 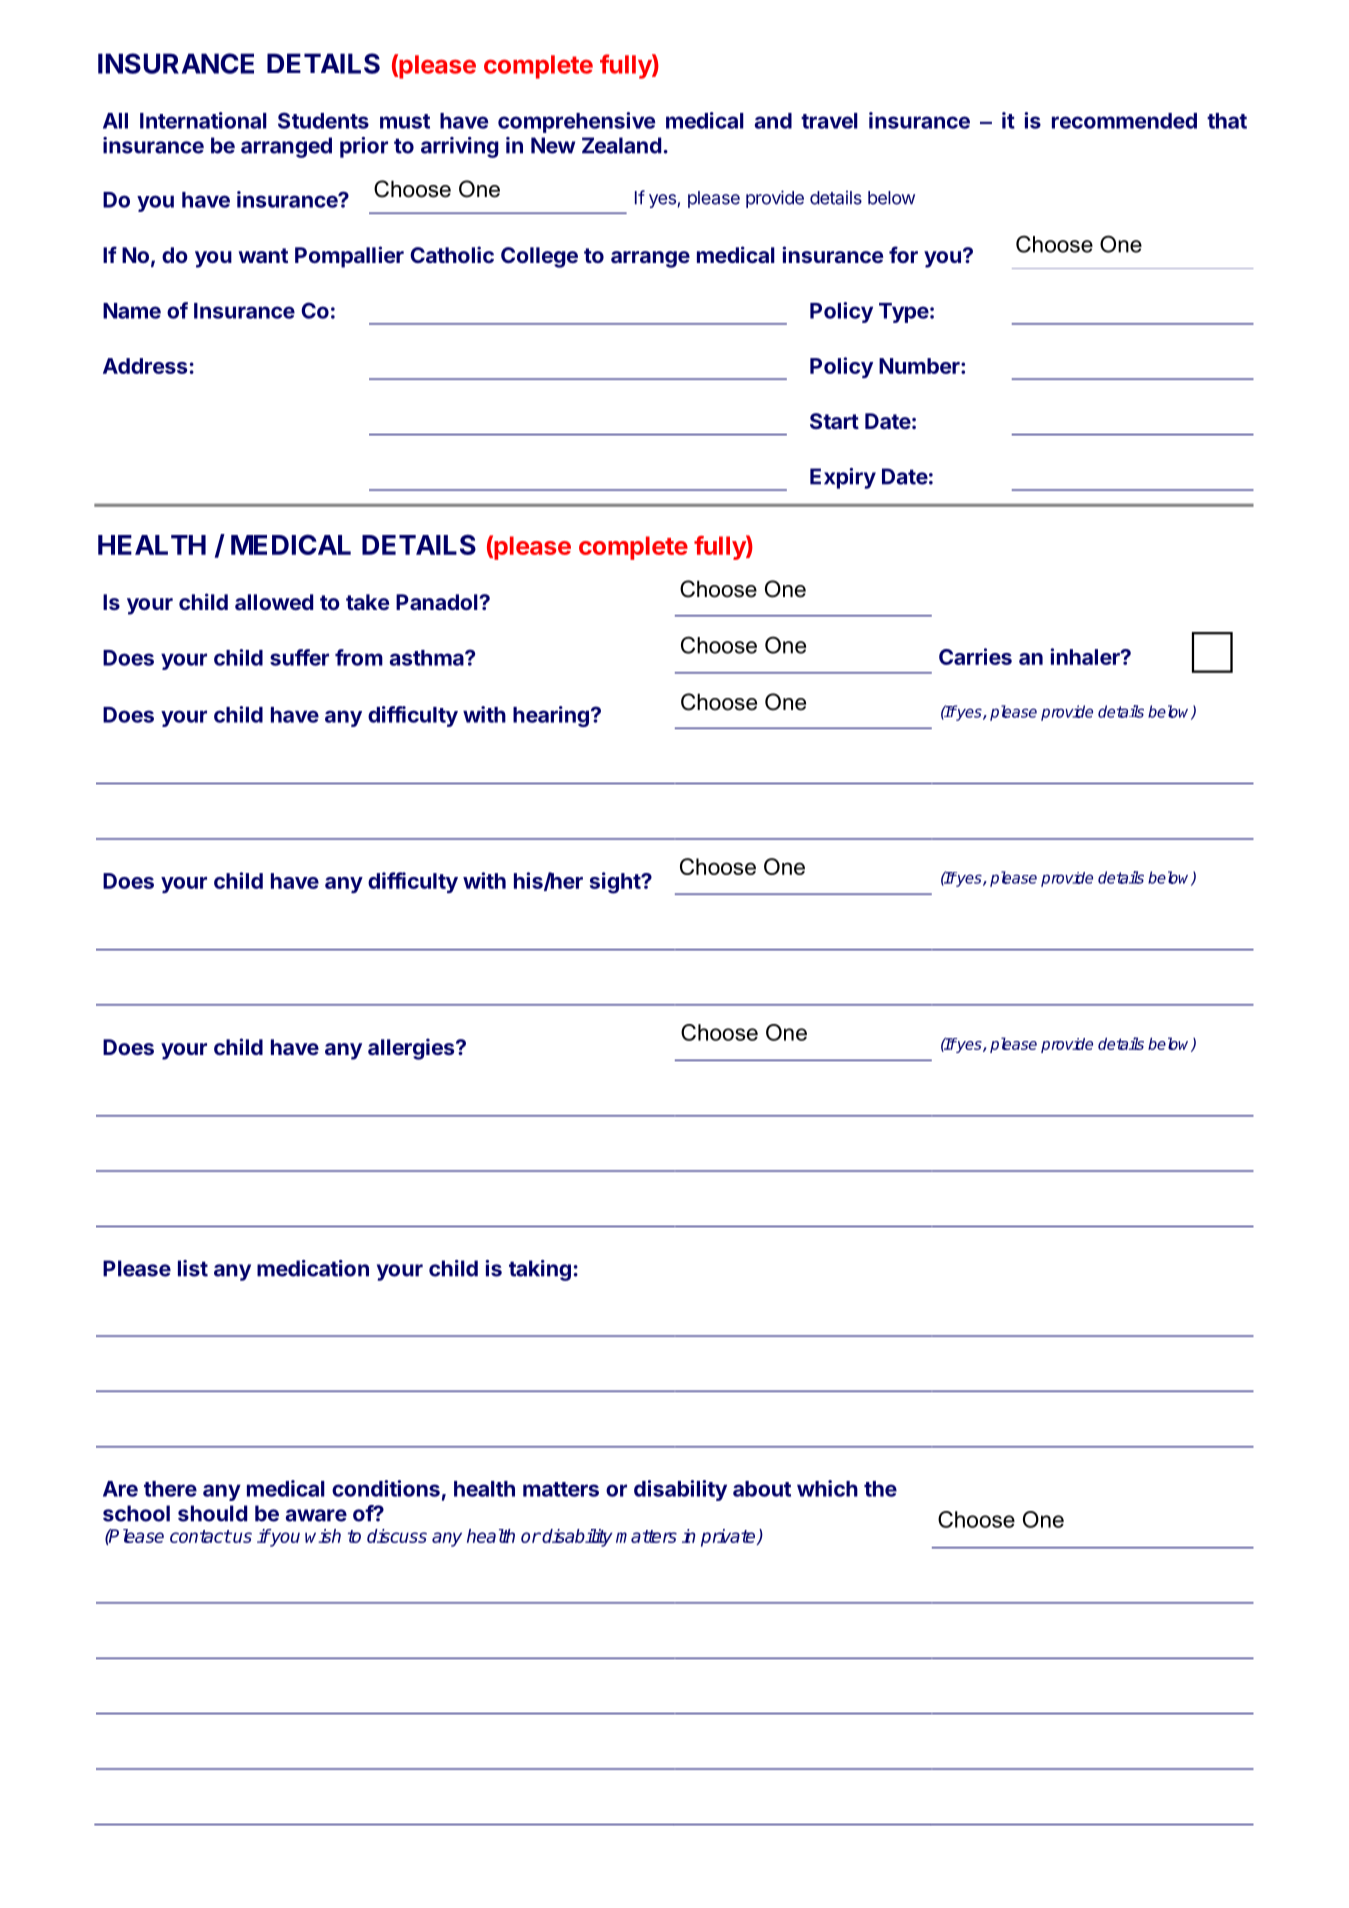 What do you see at coordinates (540, 1270) in the page?
I see `taking` at bounding box center [540, 1270].
